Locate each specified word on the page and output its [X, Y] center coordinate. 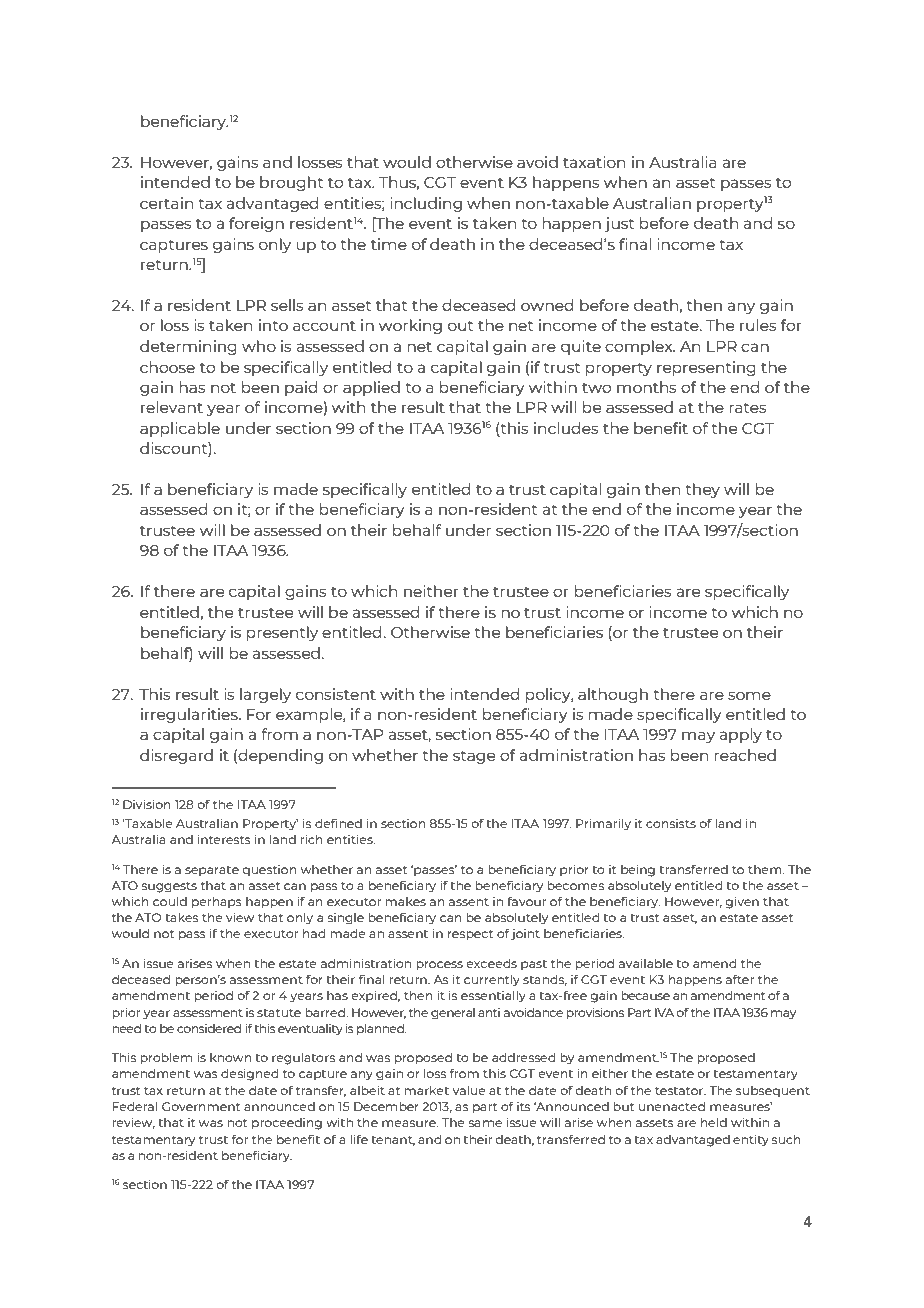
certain [167, 203]
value [469, 1090]
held [714, 1122]
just [619, 224]
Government [201, 1106]
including [426, 204]
